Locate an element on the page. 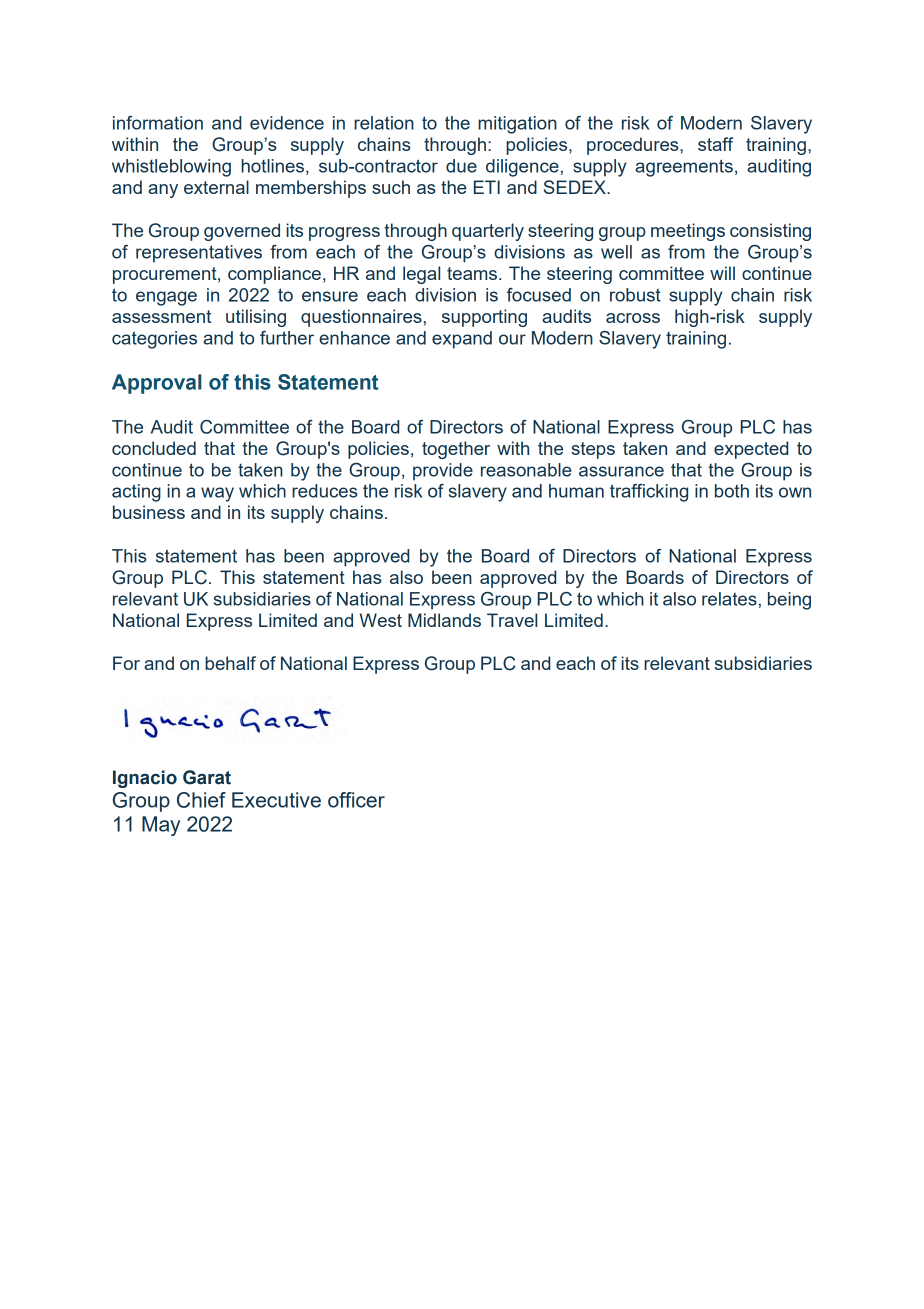 The height and width of the page is (1309, 924). due is located at coordinates (461, 166).
